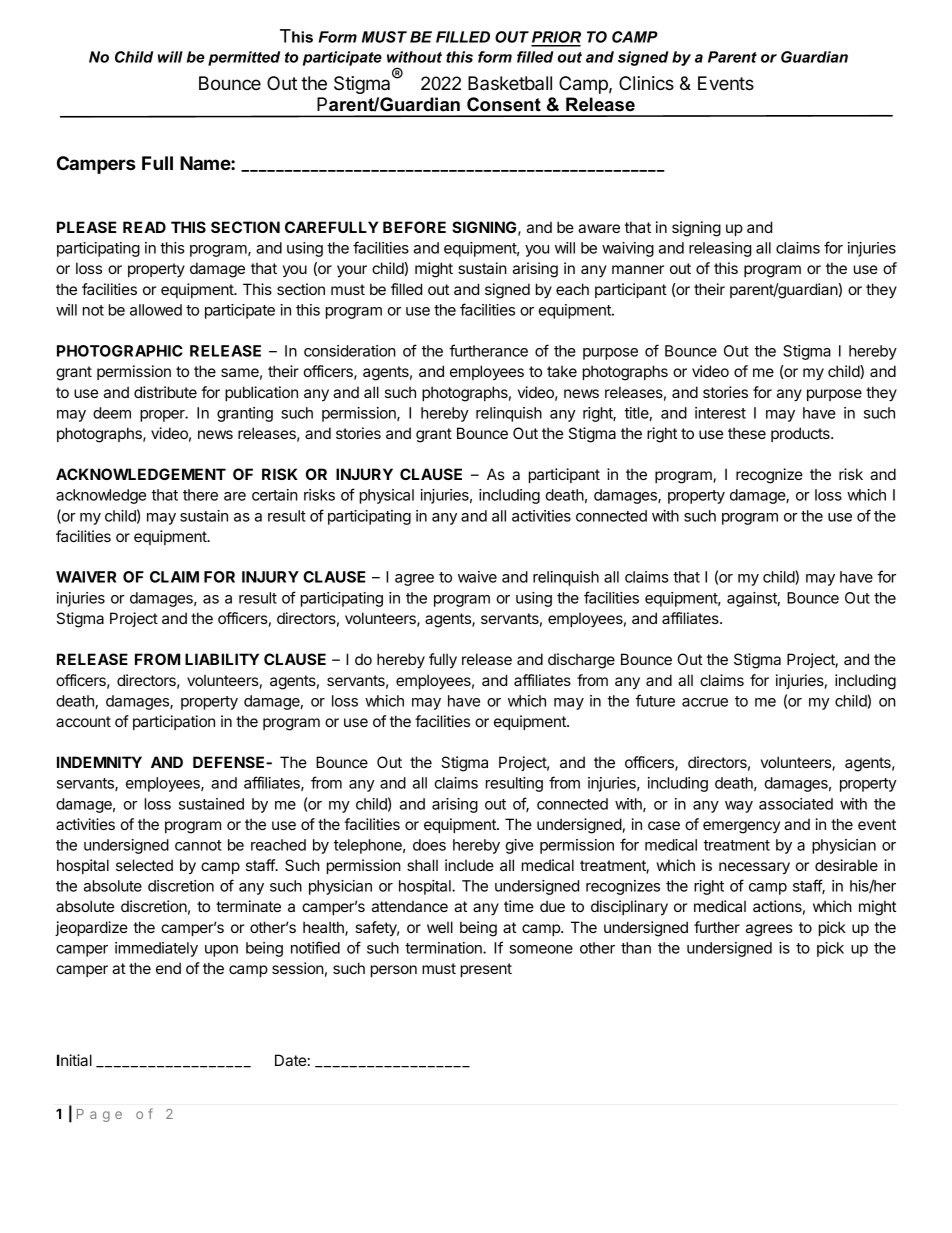 This screenshot has height=1233, width=952. What do you see at coordinates (636, 948) in the screenshot?
I see `than` at bounding box center [636, 948].
